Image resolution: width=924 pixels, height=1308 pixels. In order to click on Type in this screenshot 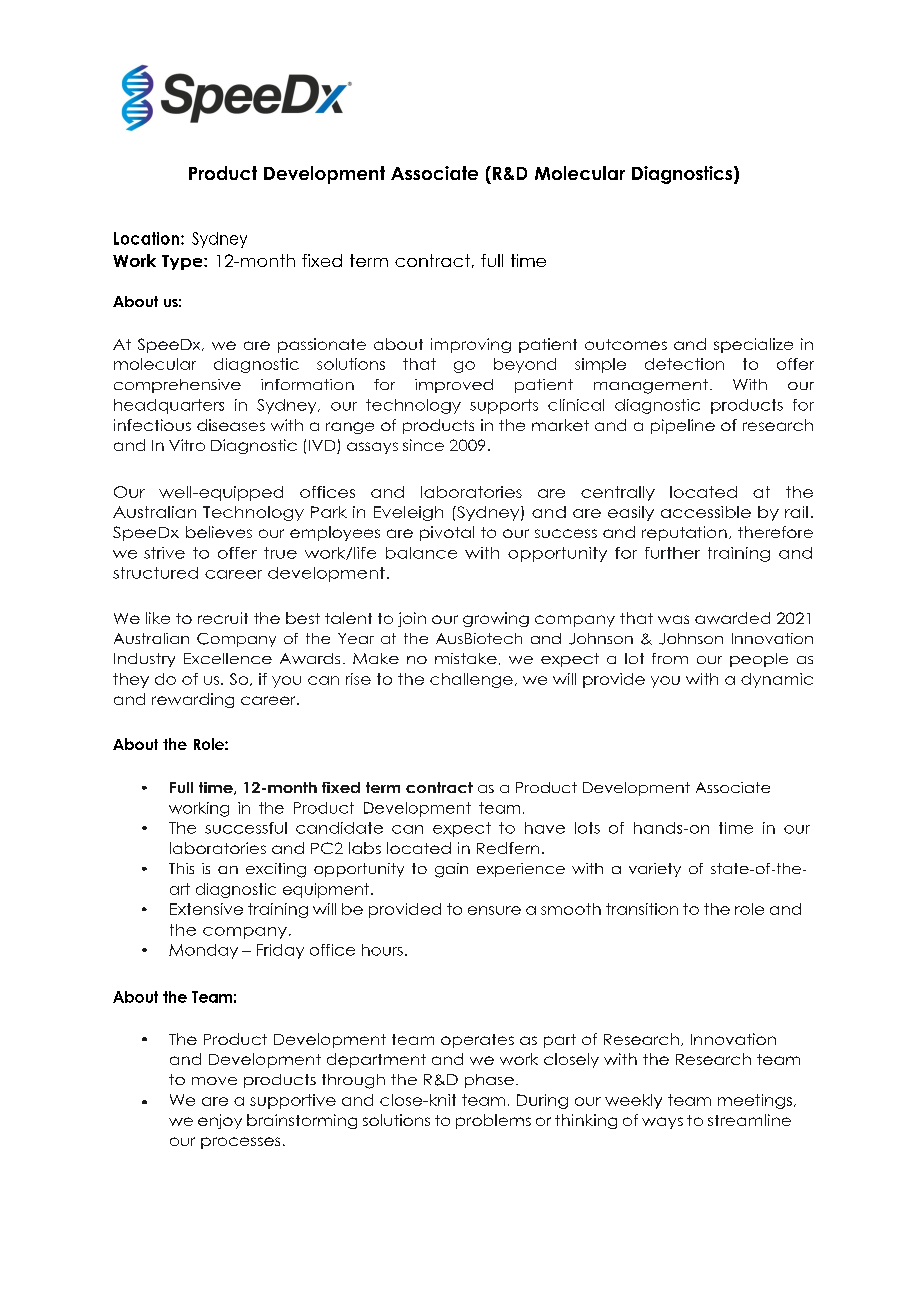, I will do `click(183, 262)`.
